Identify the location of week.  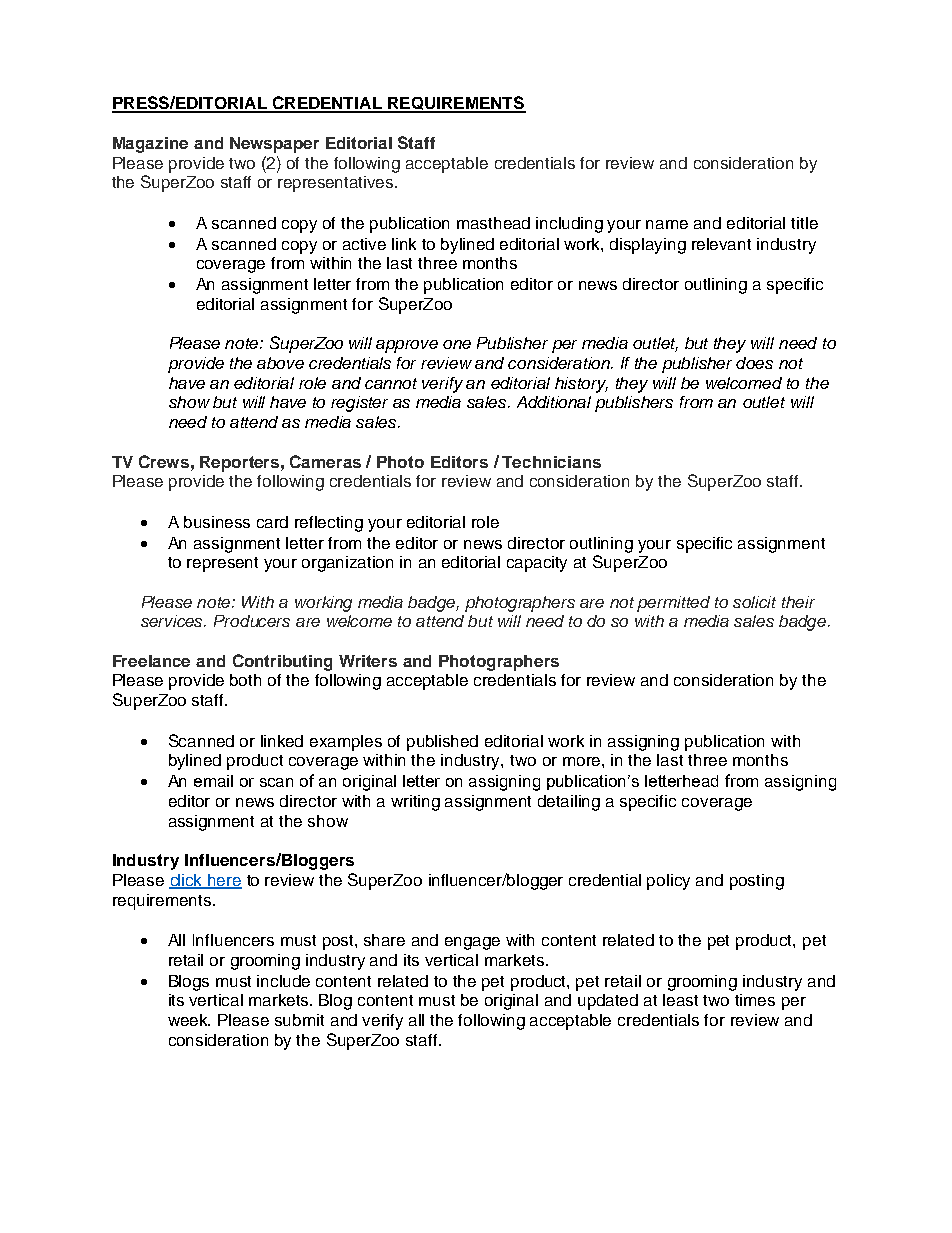
(189, 1020).
